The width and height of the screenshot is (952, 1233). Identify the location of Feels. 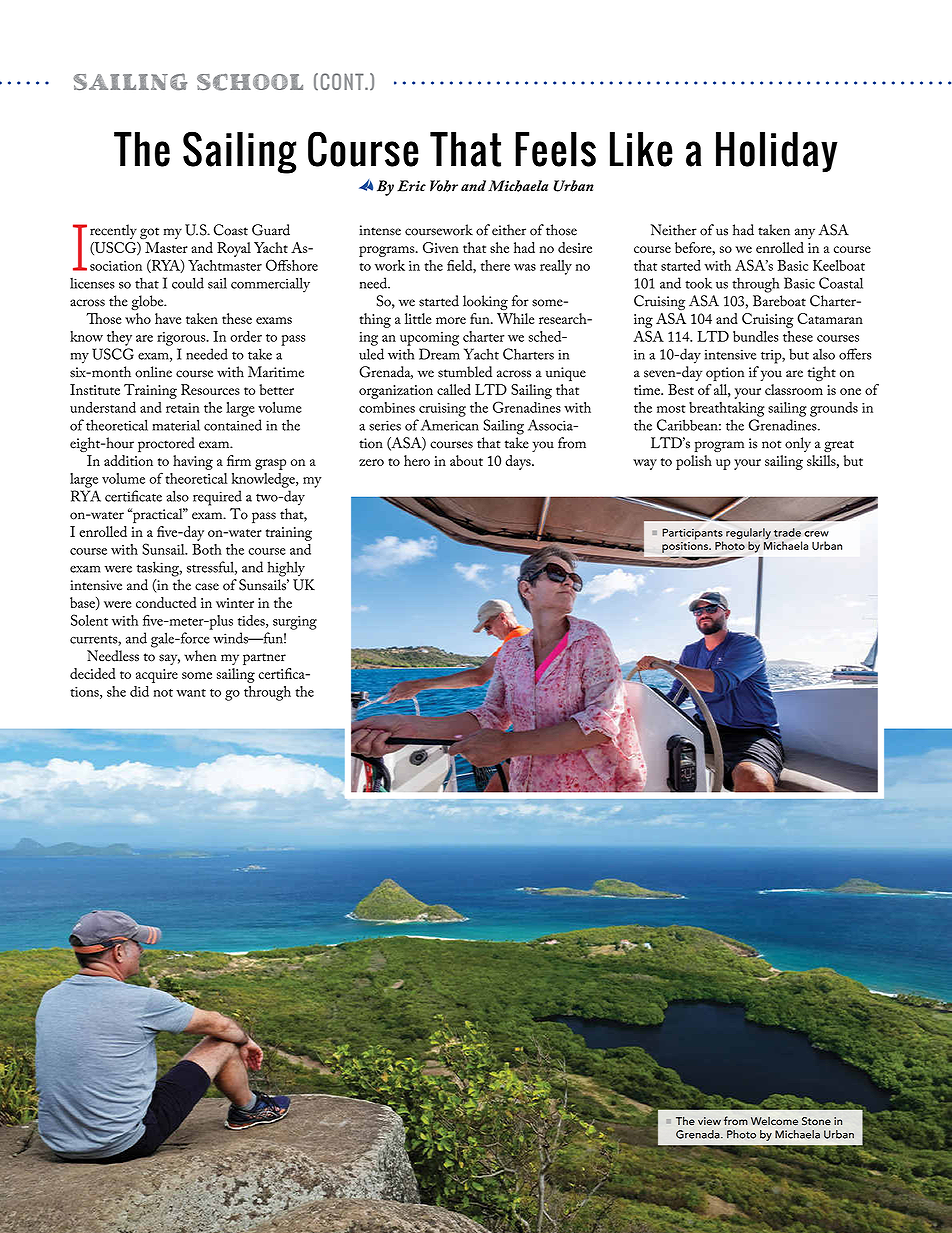
(555, 149).
